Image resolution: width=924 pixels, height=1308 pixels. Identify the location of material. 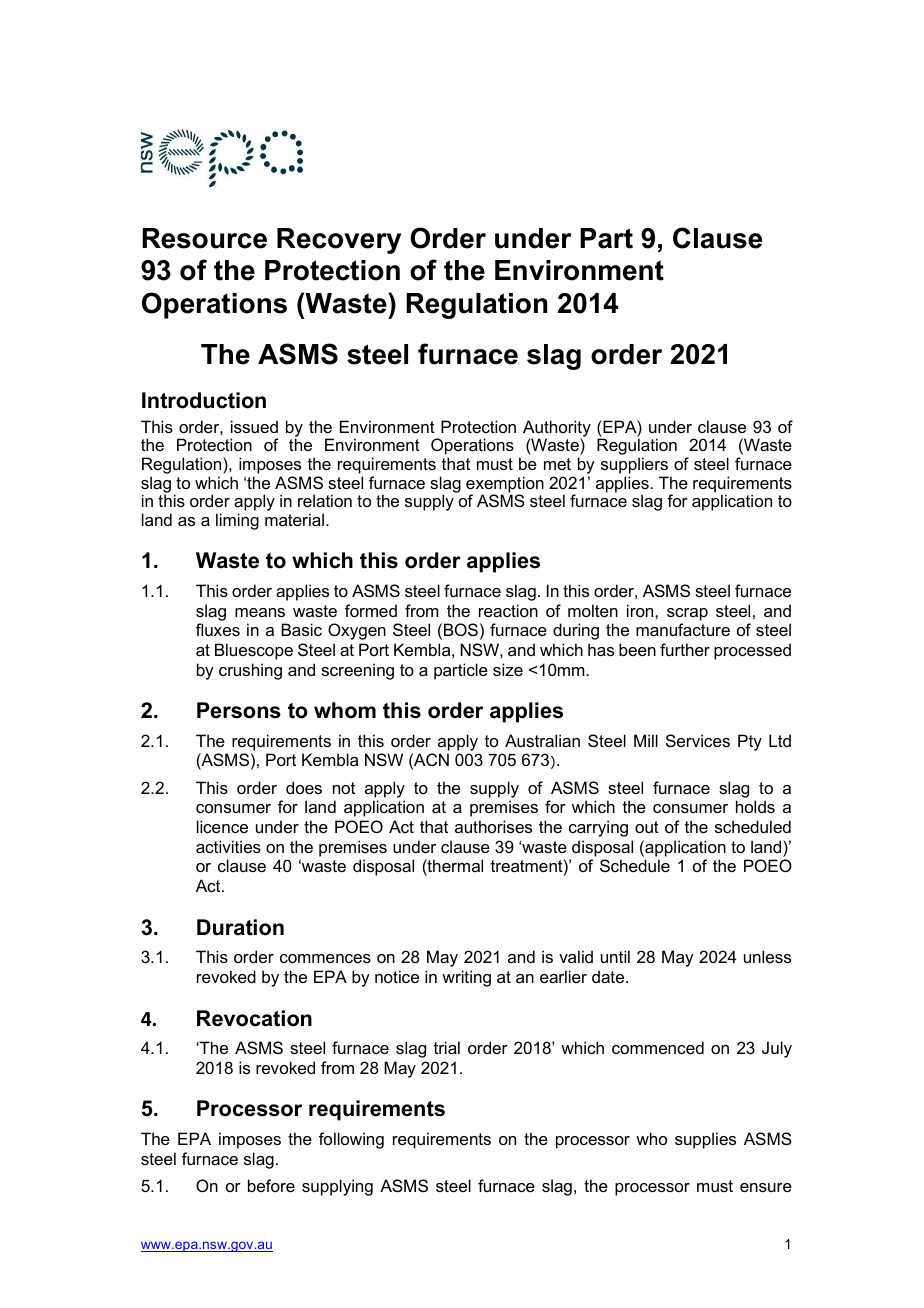
(294, 519).
